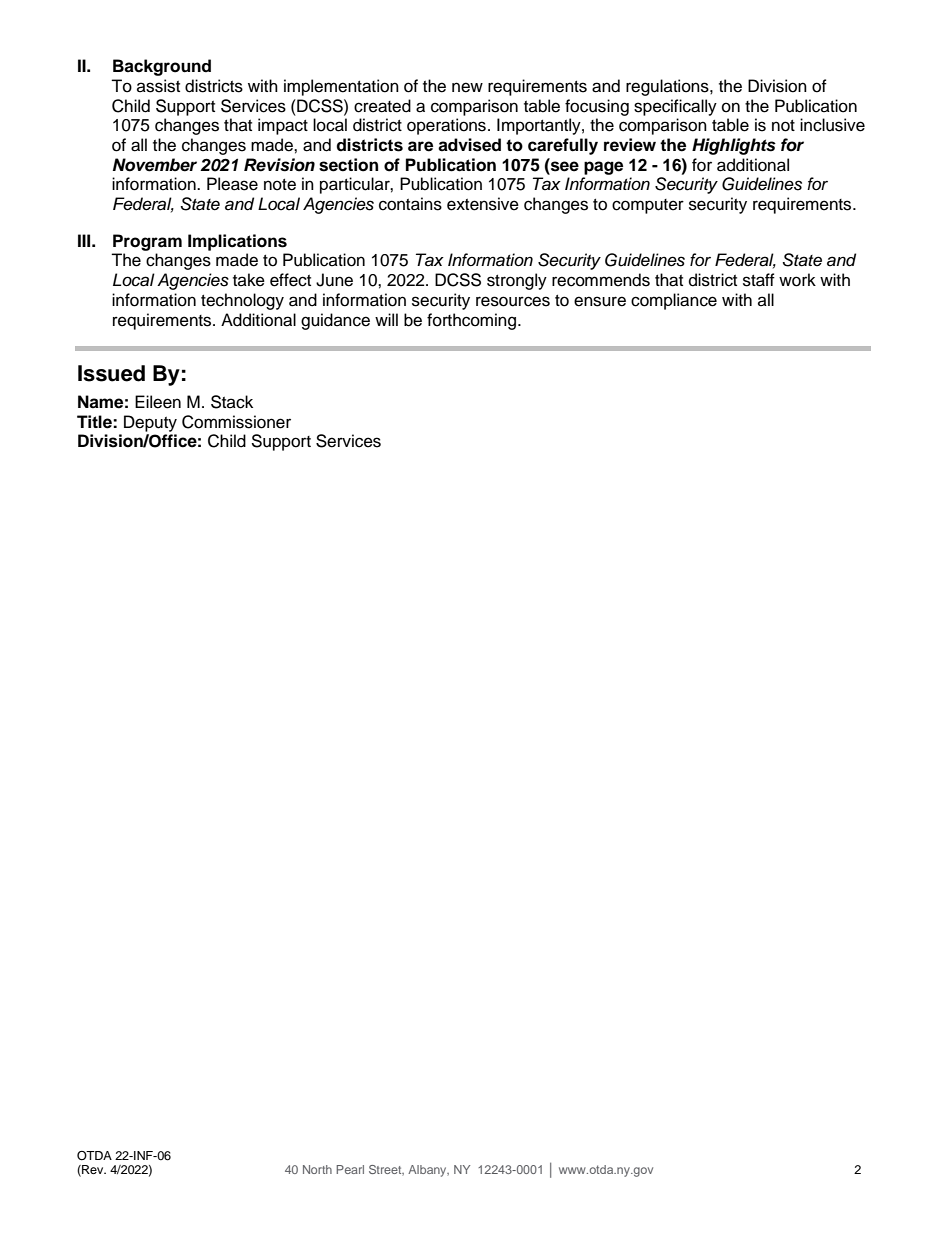 Image resolution: width=952 pixels, height=1233 pixels. Describe the element at coordinates (158, 86) in the screenshot. I see `assist` at that location.
